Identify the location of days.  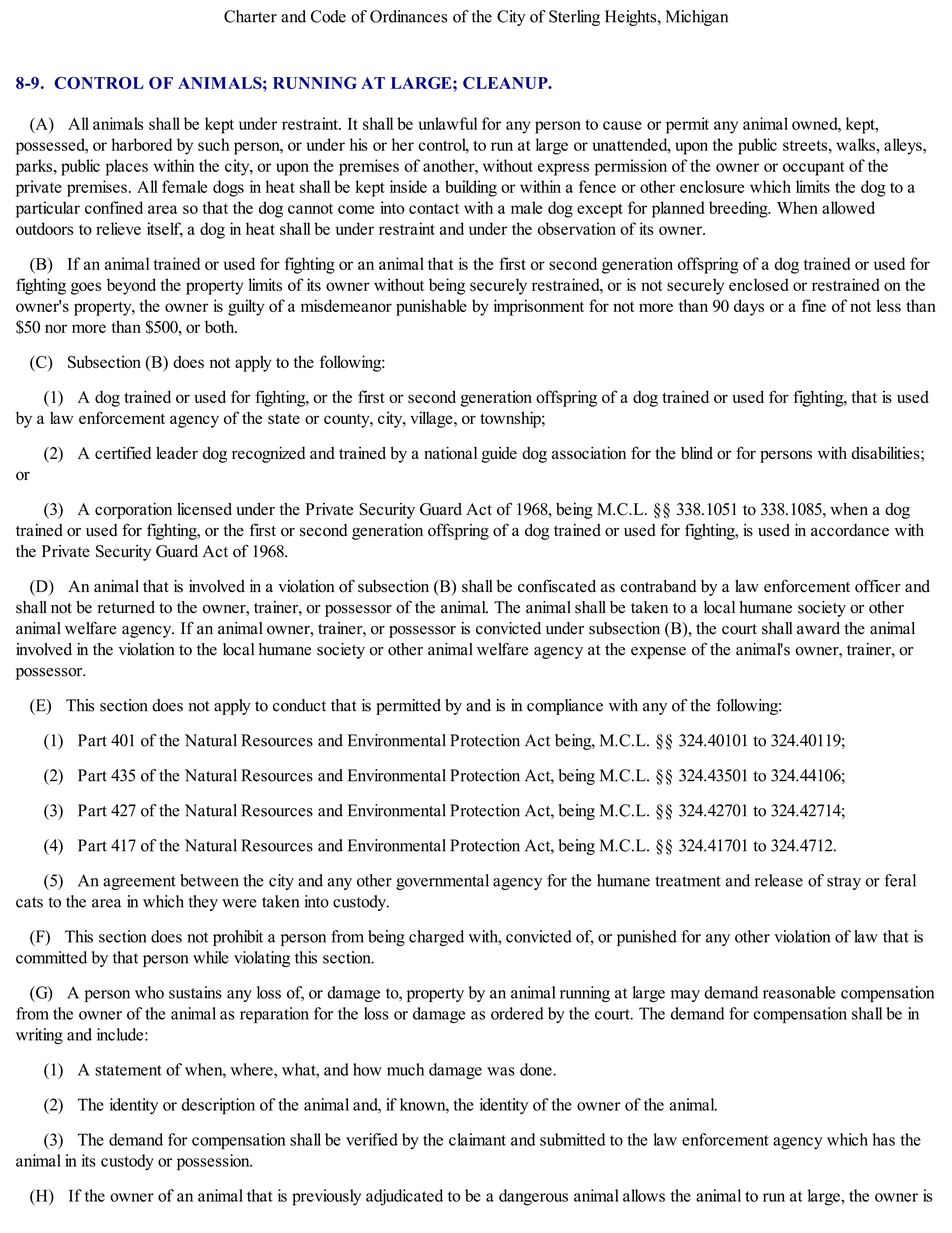
(749, 307).
